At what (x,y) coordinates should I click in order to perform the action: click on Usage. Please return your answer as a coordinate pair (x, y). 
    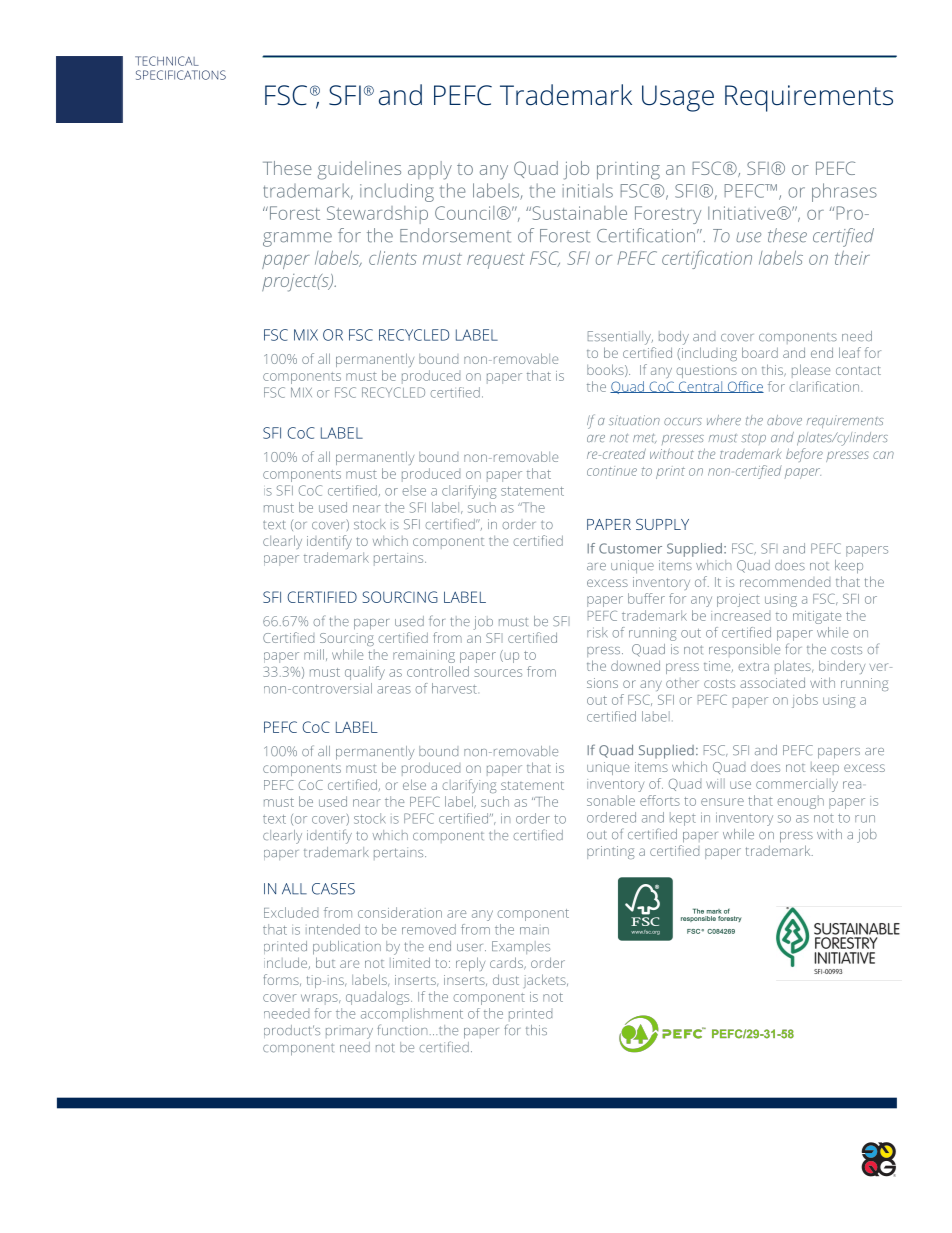
    Looking at the image, I should click on (678, 98).
